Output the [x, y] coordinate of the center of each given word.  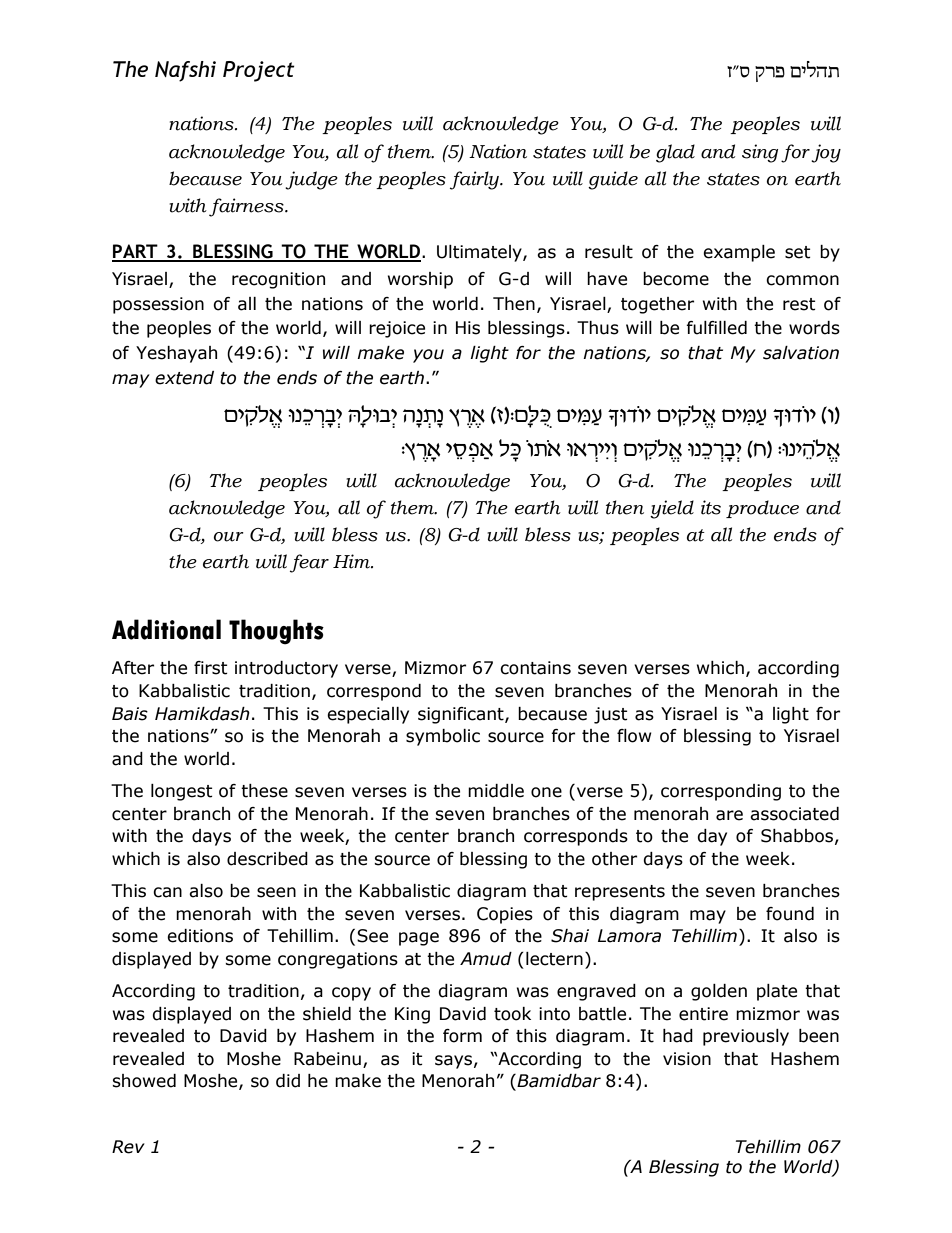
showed [144, 1081]
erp [770, 74]
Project [259, 71]
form [462, 1036]
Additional [166, 629]
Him [353, 561]
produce [762, 509]
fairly [476, 180]
